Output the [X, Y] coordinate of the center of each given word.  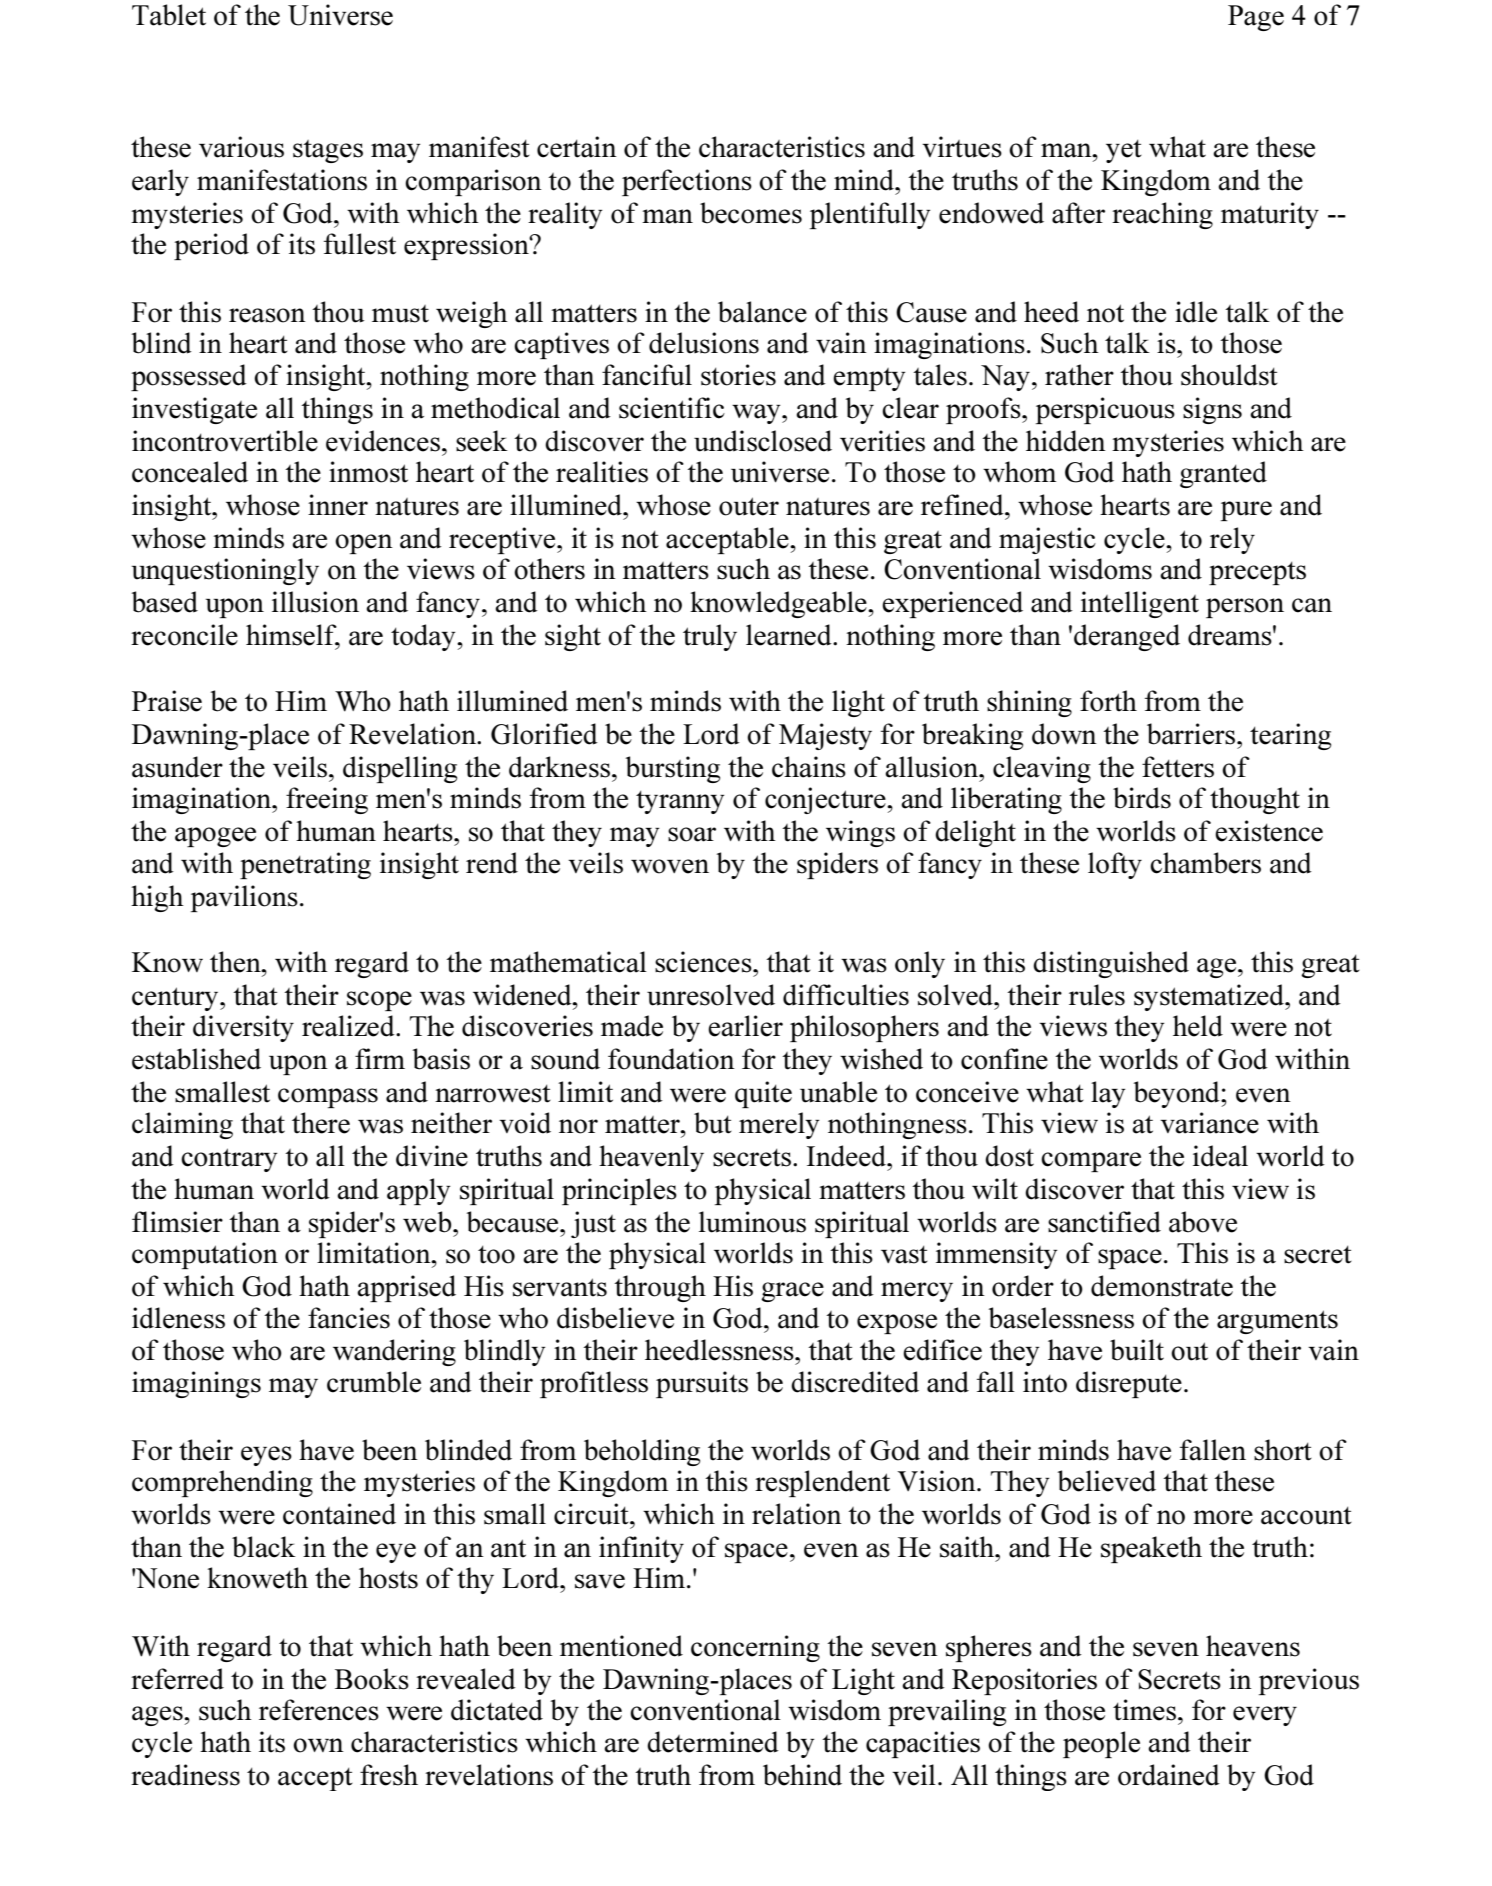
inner [338, 505]
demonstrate [1162, 1286]
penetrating [305, 865]
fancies [349, 1318]
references [319, 1710]
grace [792, 1292]
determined [713, 1742]
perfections [687, 182]
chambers [1205, 863]
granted [1223, 474]
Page [1256, 18]
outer [749, 506]
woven [670, 866]
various [241, 147]
